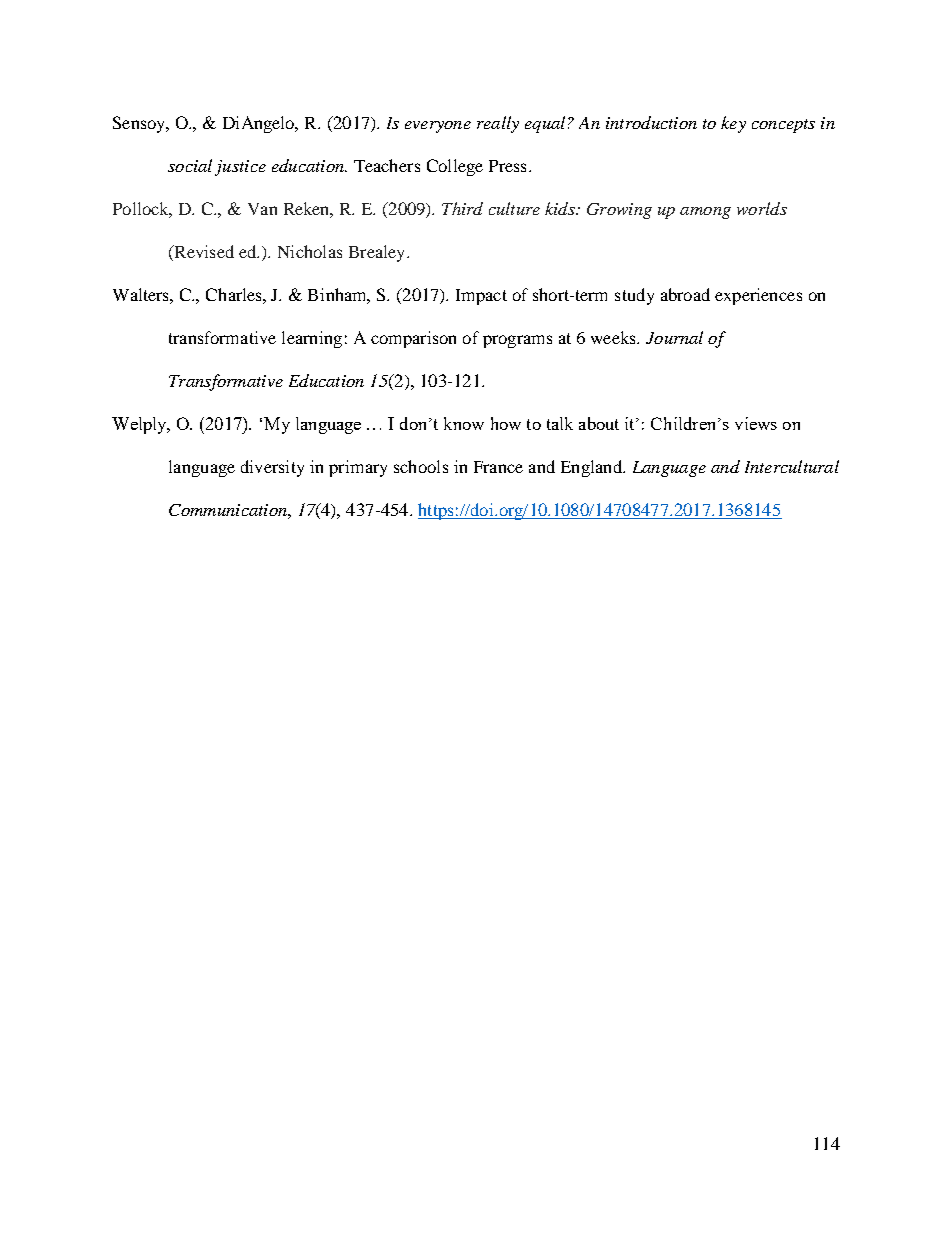 The height and width of the screenshot is (1233, 952). What do you see at coordinates (203, 253) in the screenshot?
I see `Revised` at bounding box center [203, 253].
